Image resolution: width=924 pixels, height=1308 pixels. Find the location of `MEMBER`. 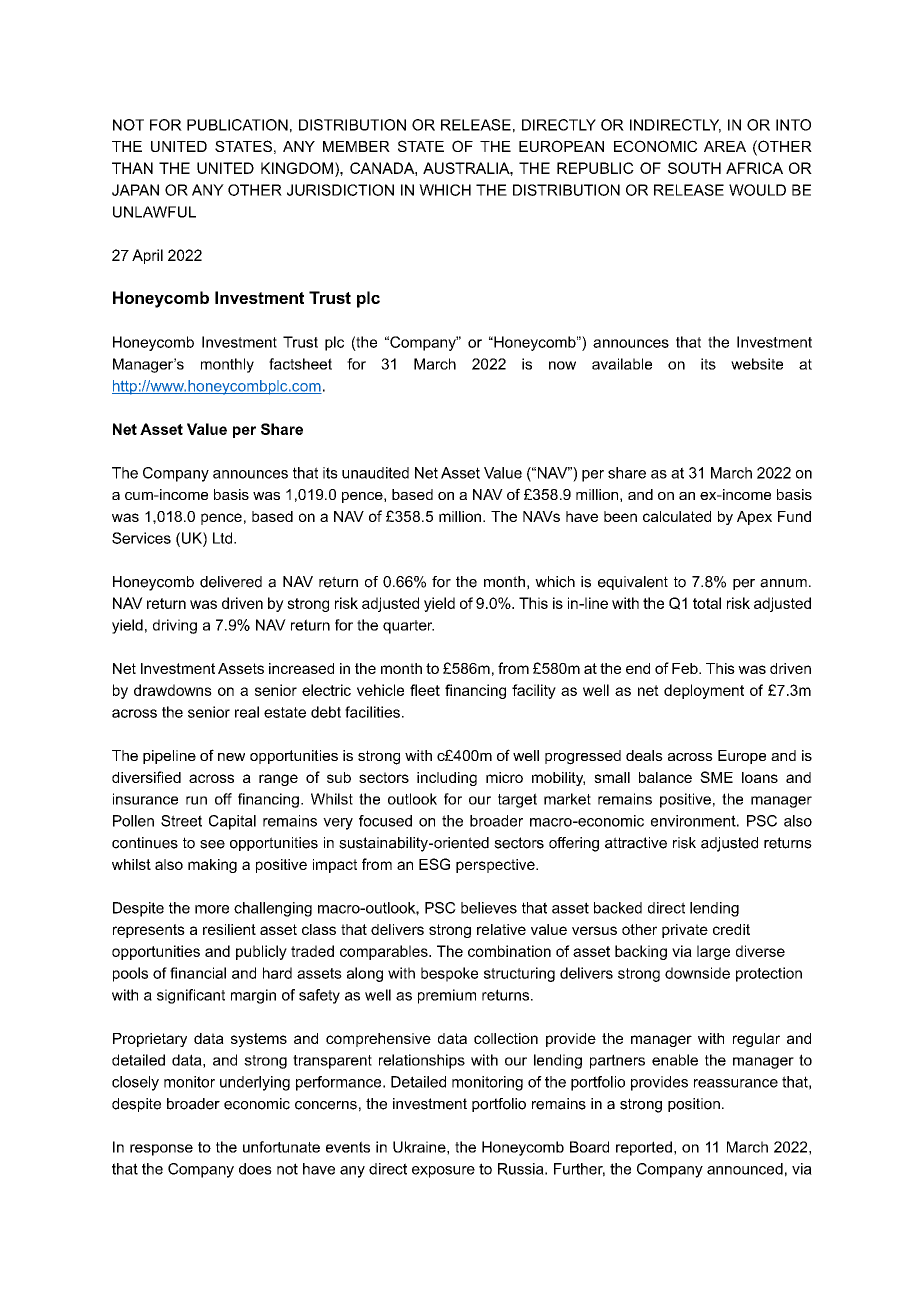

MEMBER is located at coordinates (356, 146).
